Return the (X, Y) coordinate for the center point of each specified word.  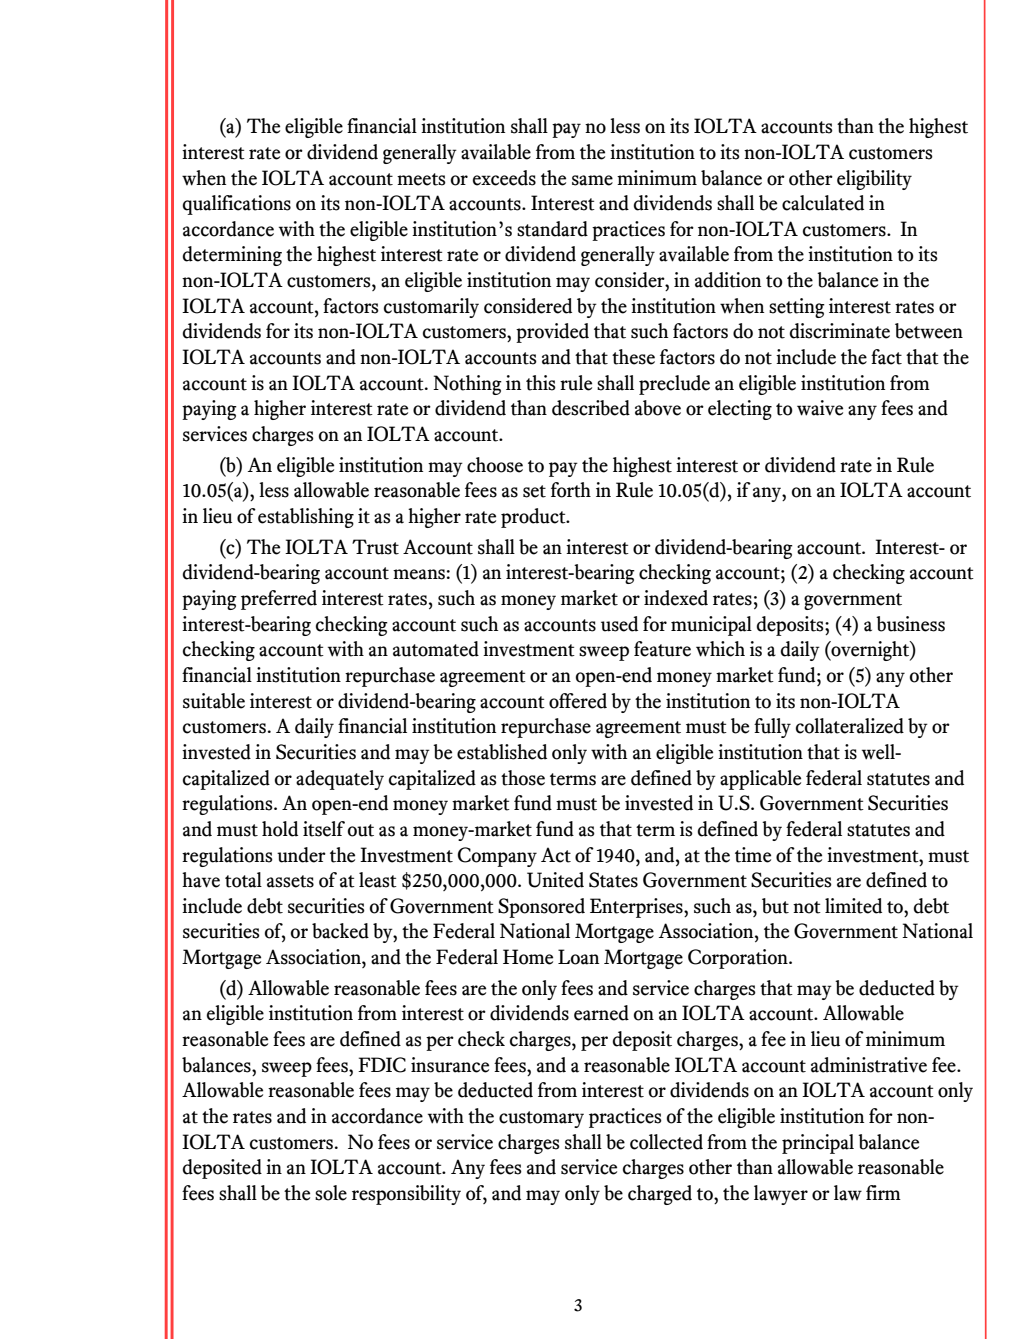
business (910, 624)
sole (331, 1193)
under (301, 855)
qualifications (237, 205)
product (534, 518)
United (555, 880)
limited (853, 906)
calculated (823, 203)
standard (552, 229)
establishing (306, 518)
